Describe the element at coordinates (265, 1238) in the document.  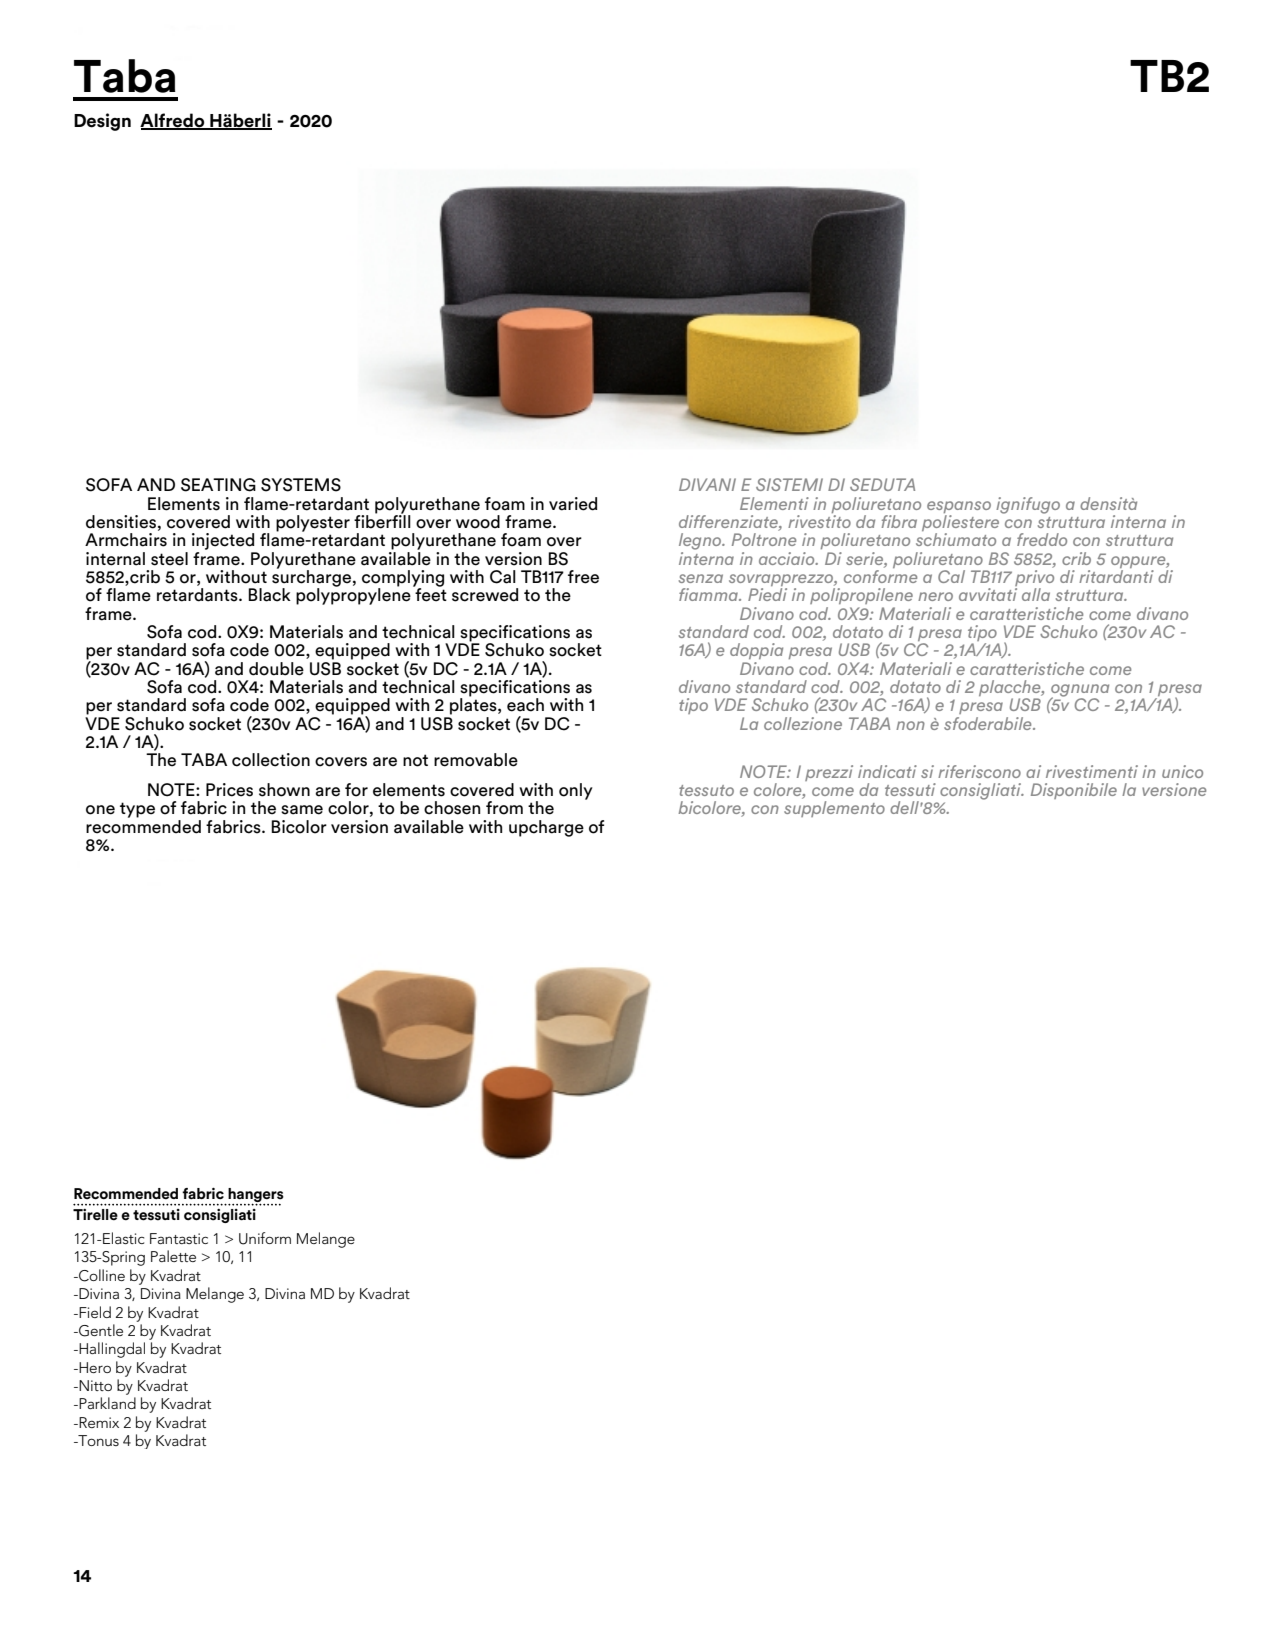
I see `Uniform` at that location.
